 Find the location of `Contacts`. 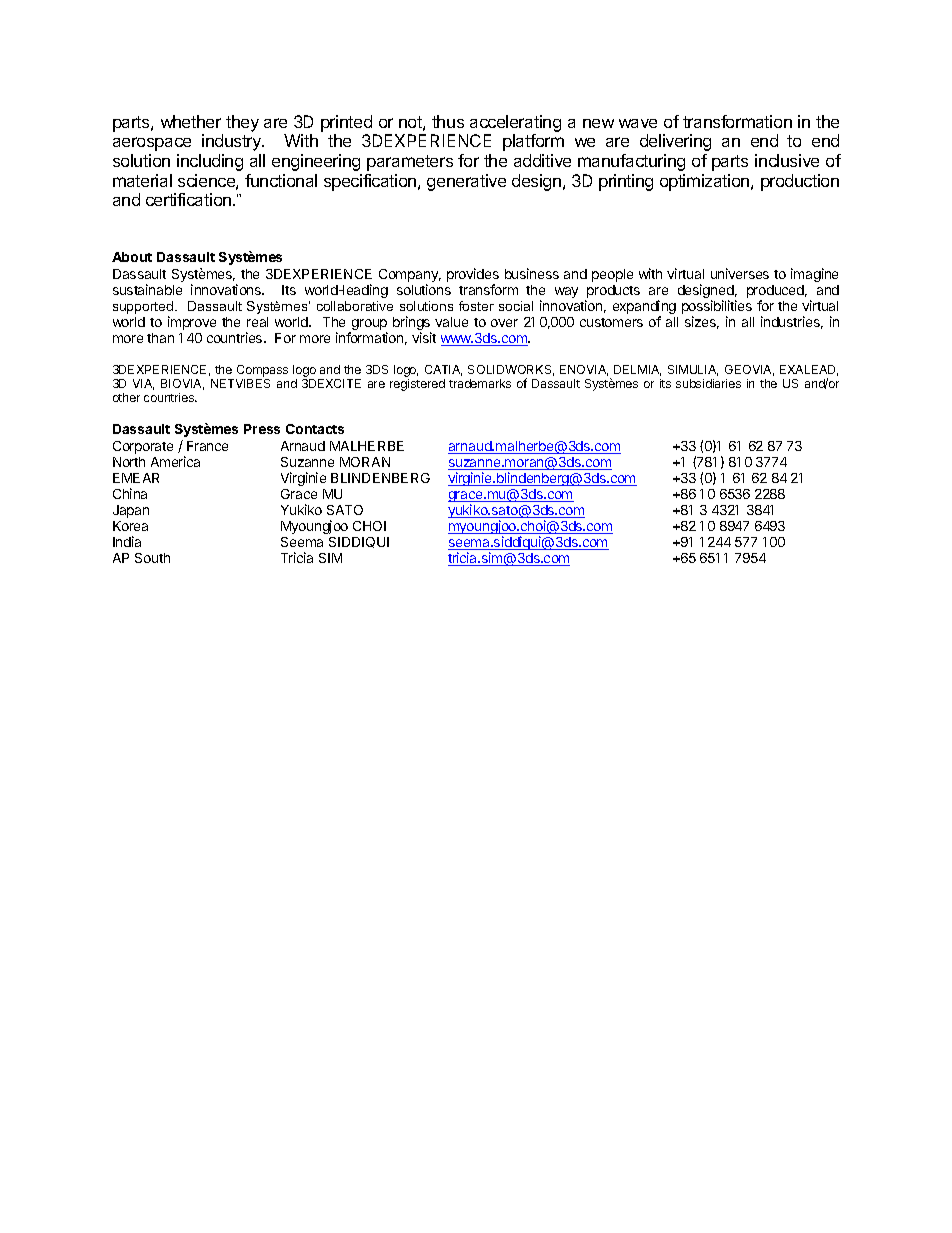

Contacts is located at coordinates (315, 429).
